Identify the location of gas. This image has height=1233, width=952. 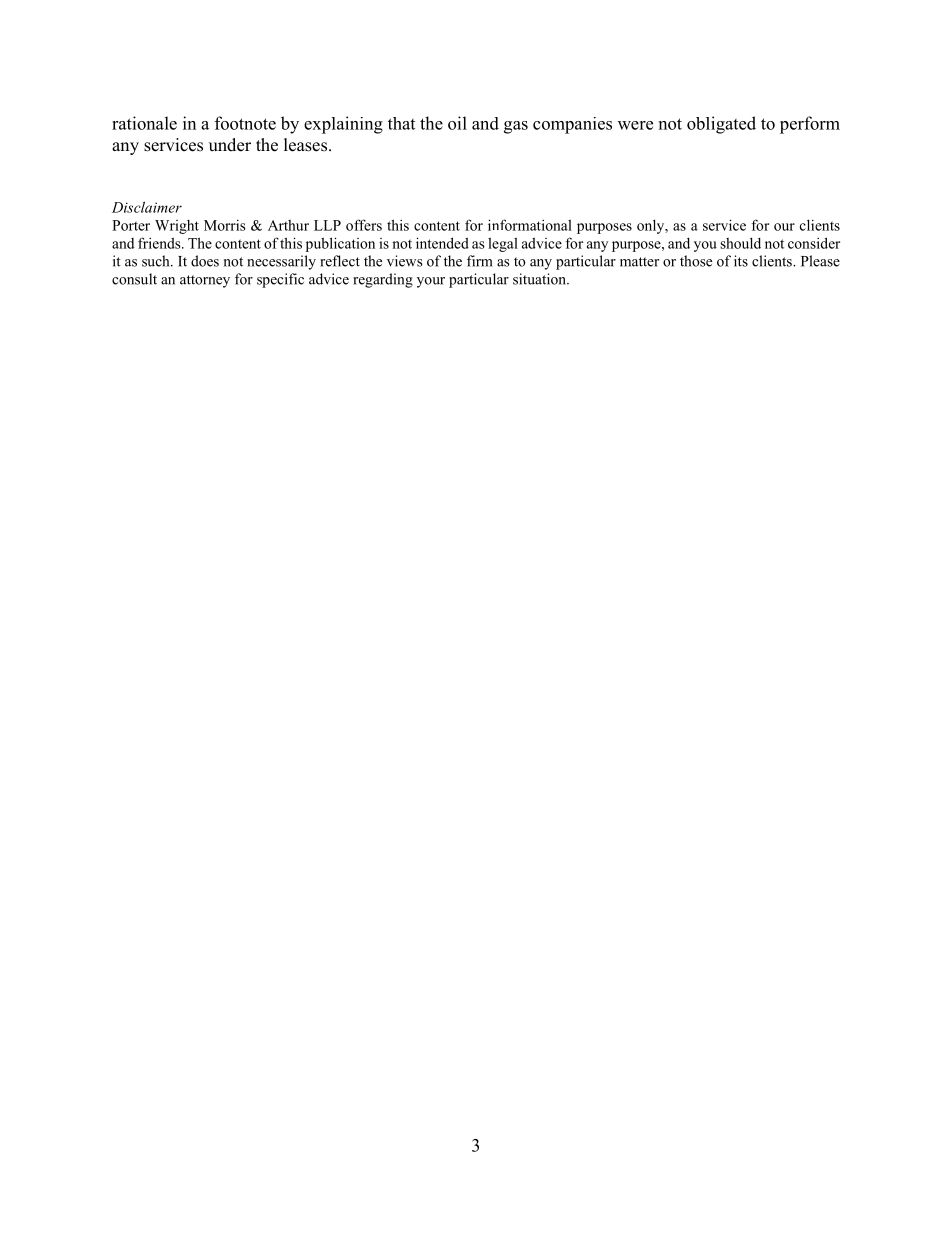
(516, 127).
